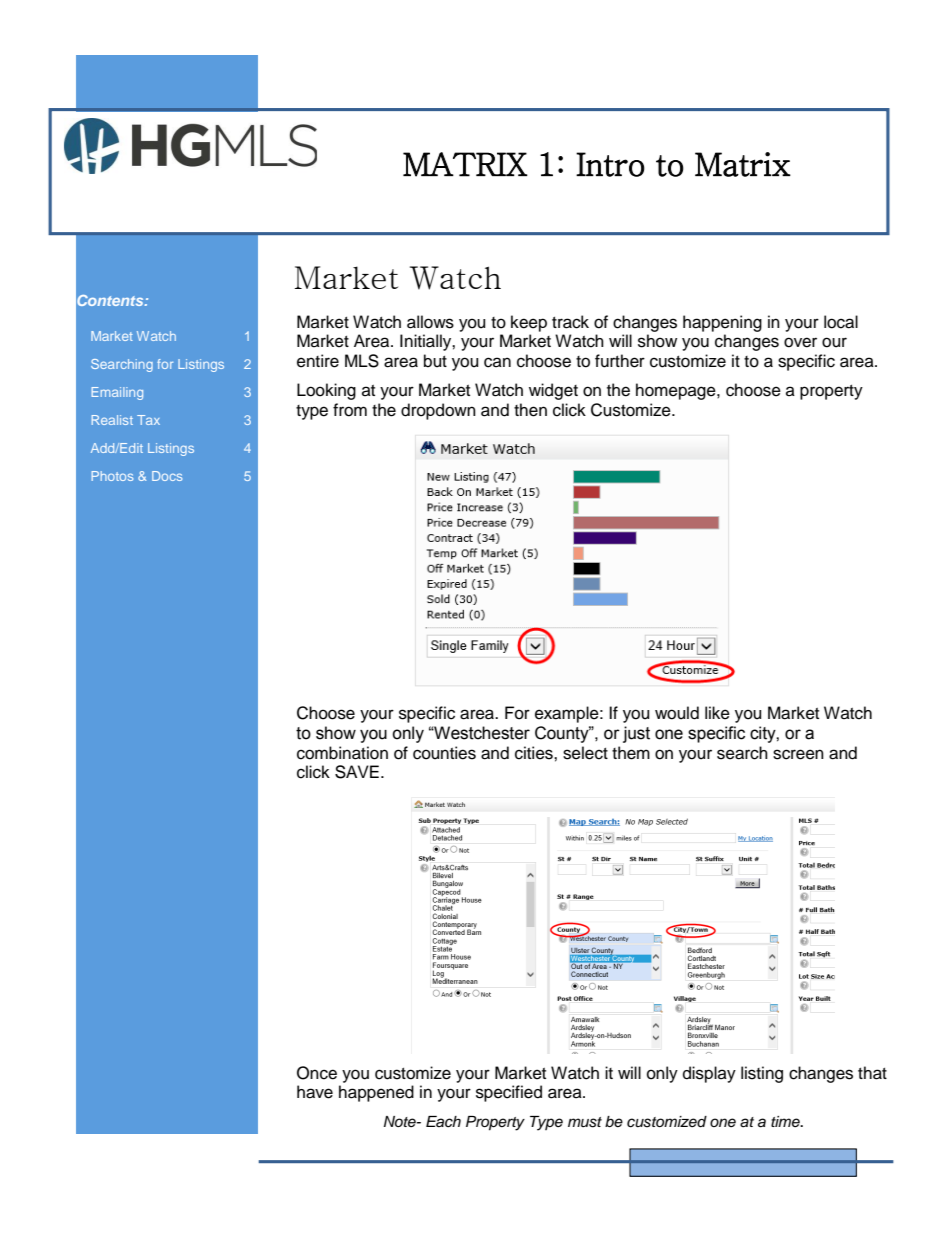  I want to click on entire, so click(318, 361).
